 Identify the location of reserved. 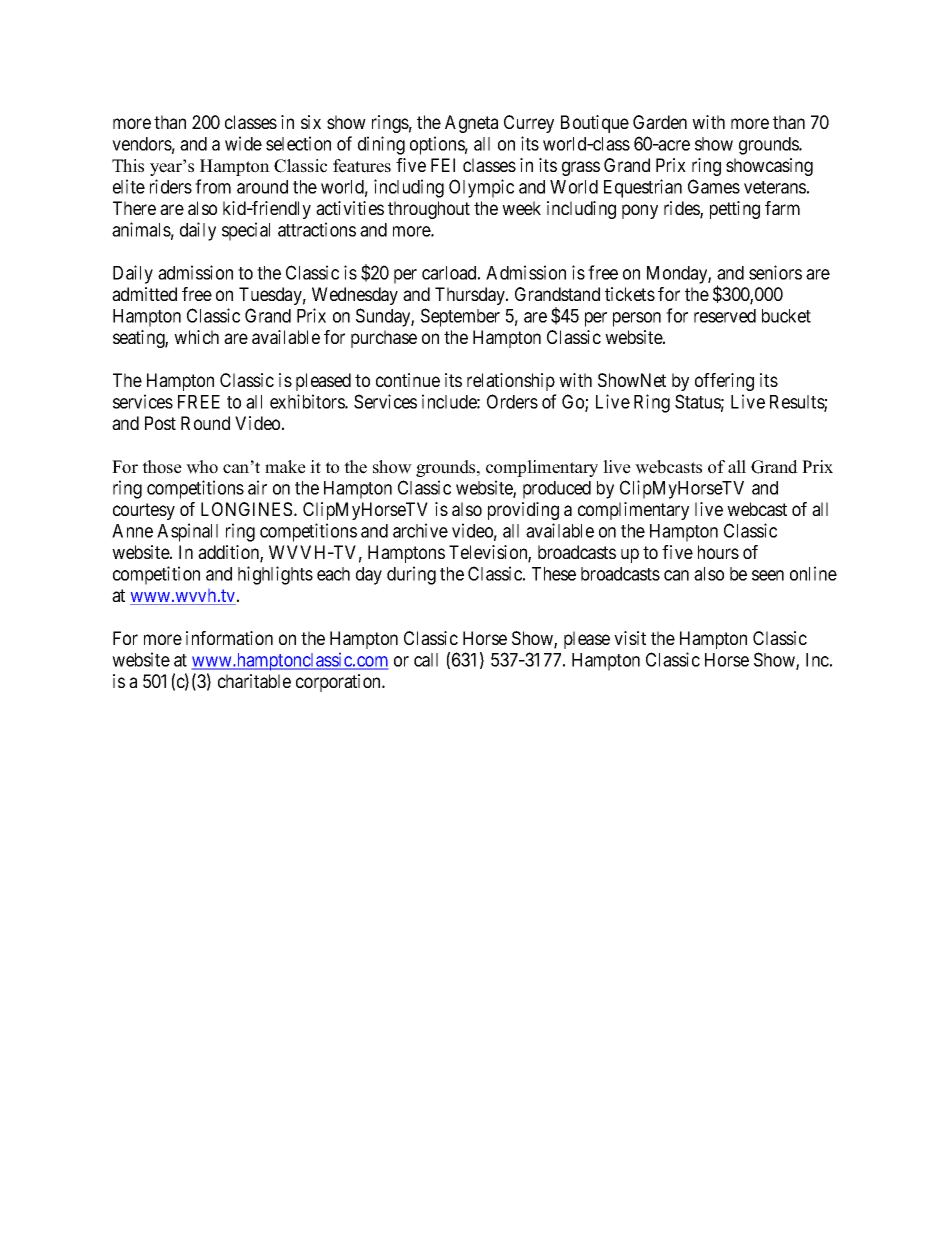
(725, 316).
